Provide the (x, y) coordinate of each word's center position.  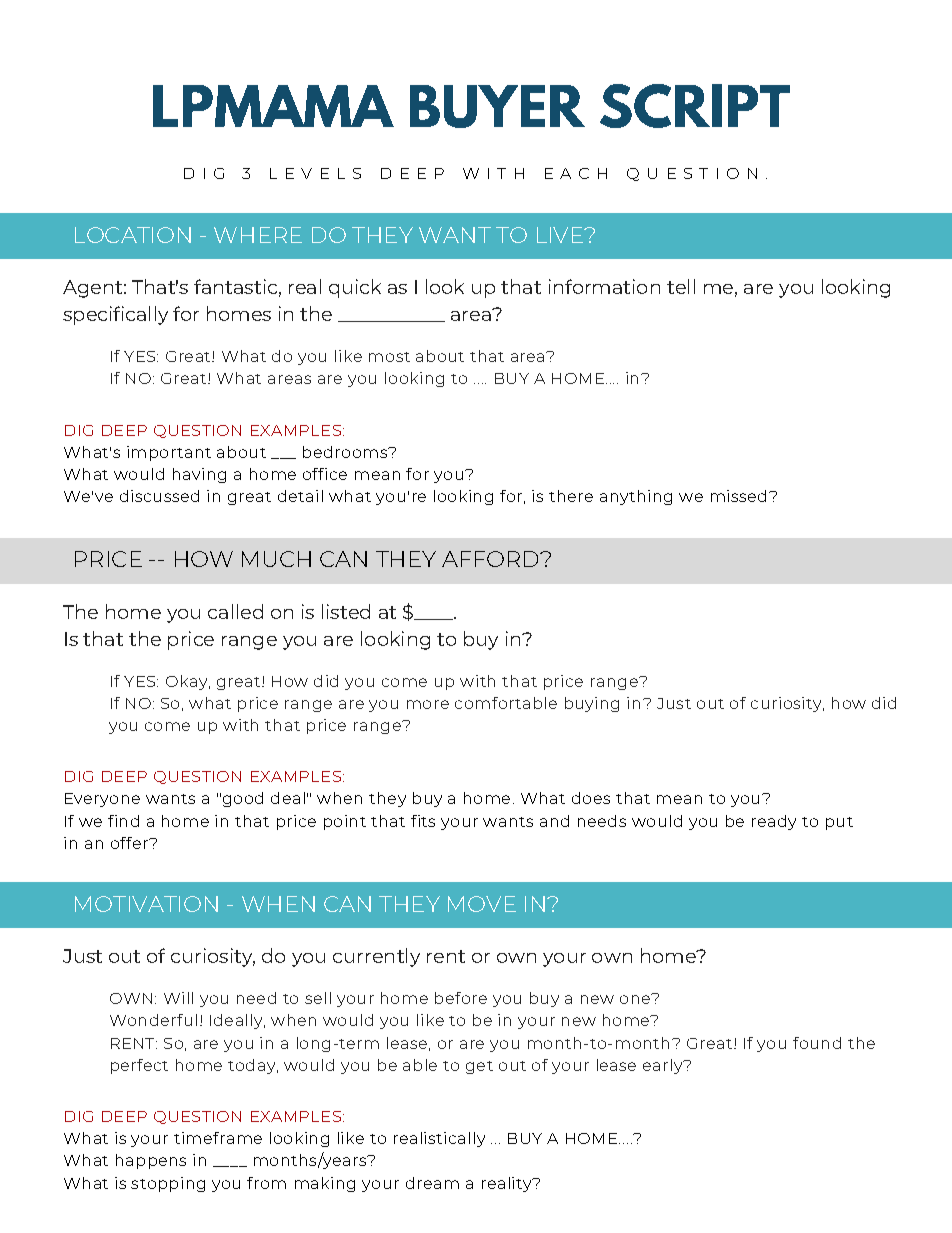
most (389, 357)
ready (774, 822)
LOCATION (133, 235)
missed (738, 496)
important (169, 453)
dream (432, 1183)
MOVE (482, 904)
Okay (186, 682)
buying (592, 704)
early (664, 1066)
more (428, 704)
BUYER (497, 106)
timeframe (218, 1138)
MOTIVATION (146, 904)
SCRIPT (695, 106)
